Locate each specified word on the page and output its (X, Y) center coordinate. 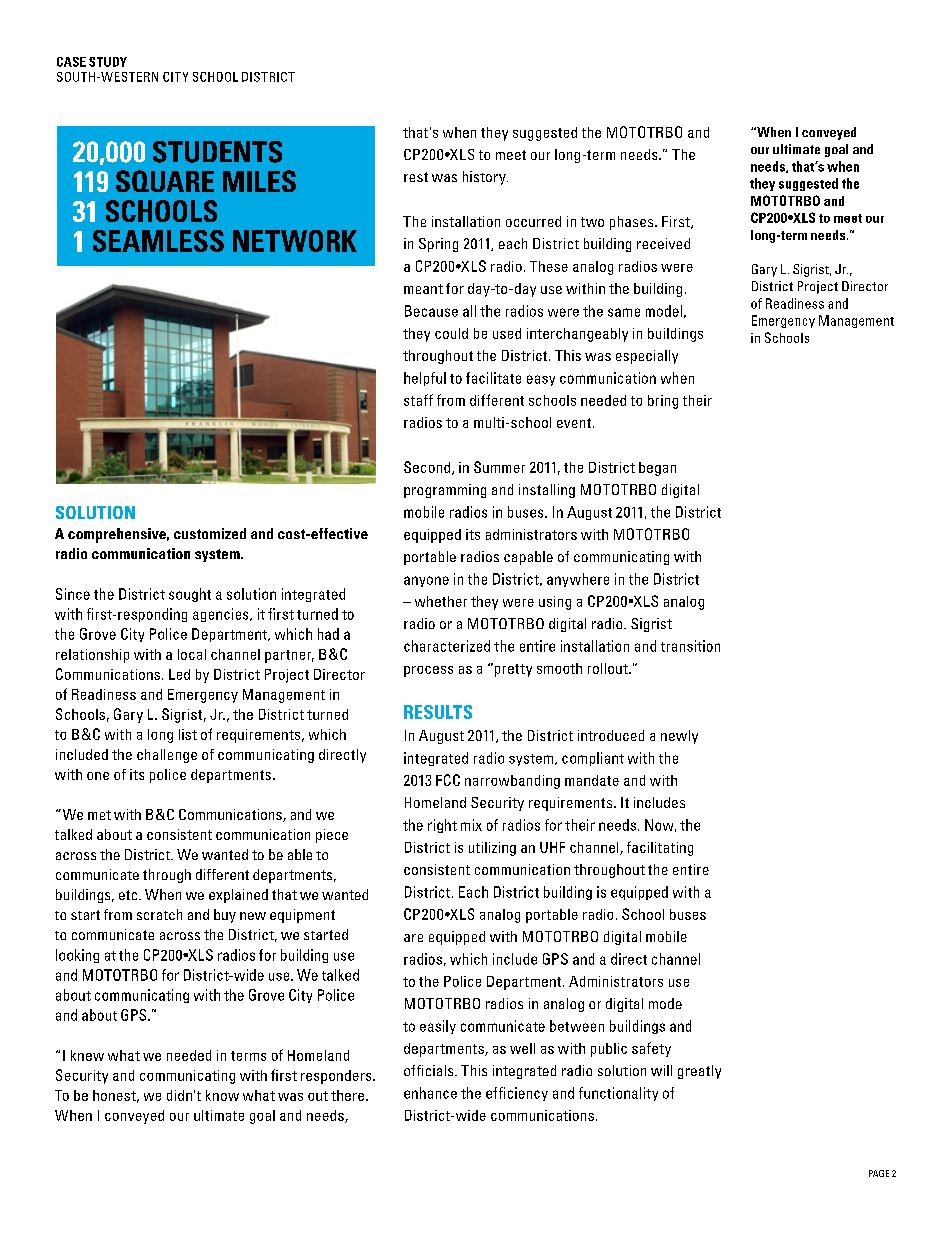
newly (679, 737)
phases (633, 223)
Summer (499, 467)
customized (210, 533)
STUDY (108, 62)
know (222, 1095)
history (485, 178)
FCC (448, 780)
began (657, 469)
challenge (167, 756)
